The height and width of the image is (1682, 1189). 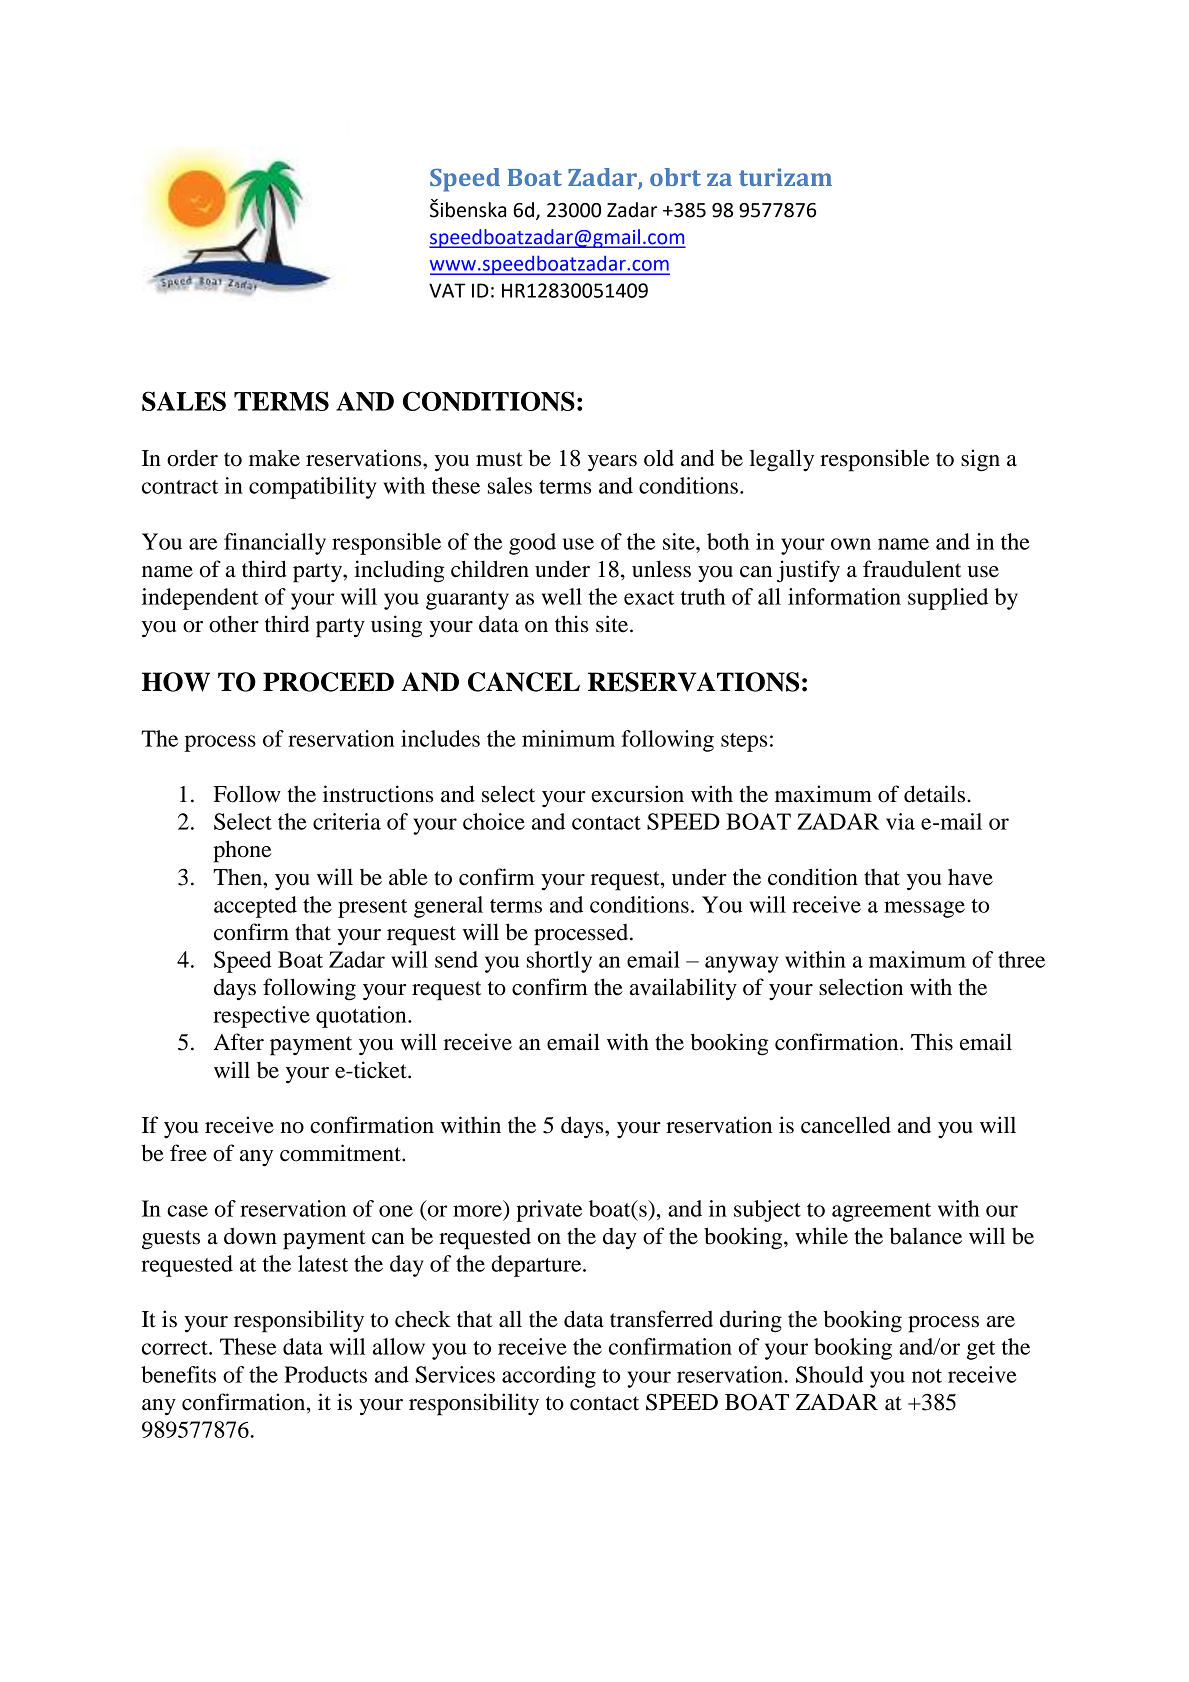 I want to click on Products, so click(x=325, y=1374).
